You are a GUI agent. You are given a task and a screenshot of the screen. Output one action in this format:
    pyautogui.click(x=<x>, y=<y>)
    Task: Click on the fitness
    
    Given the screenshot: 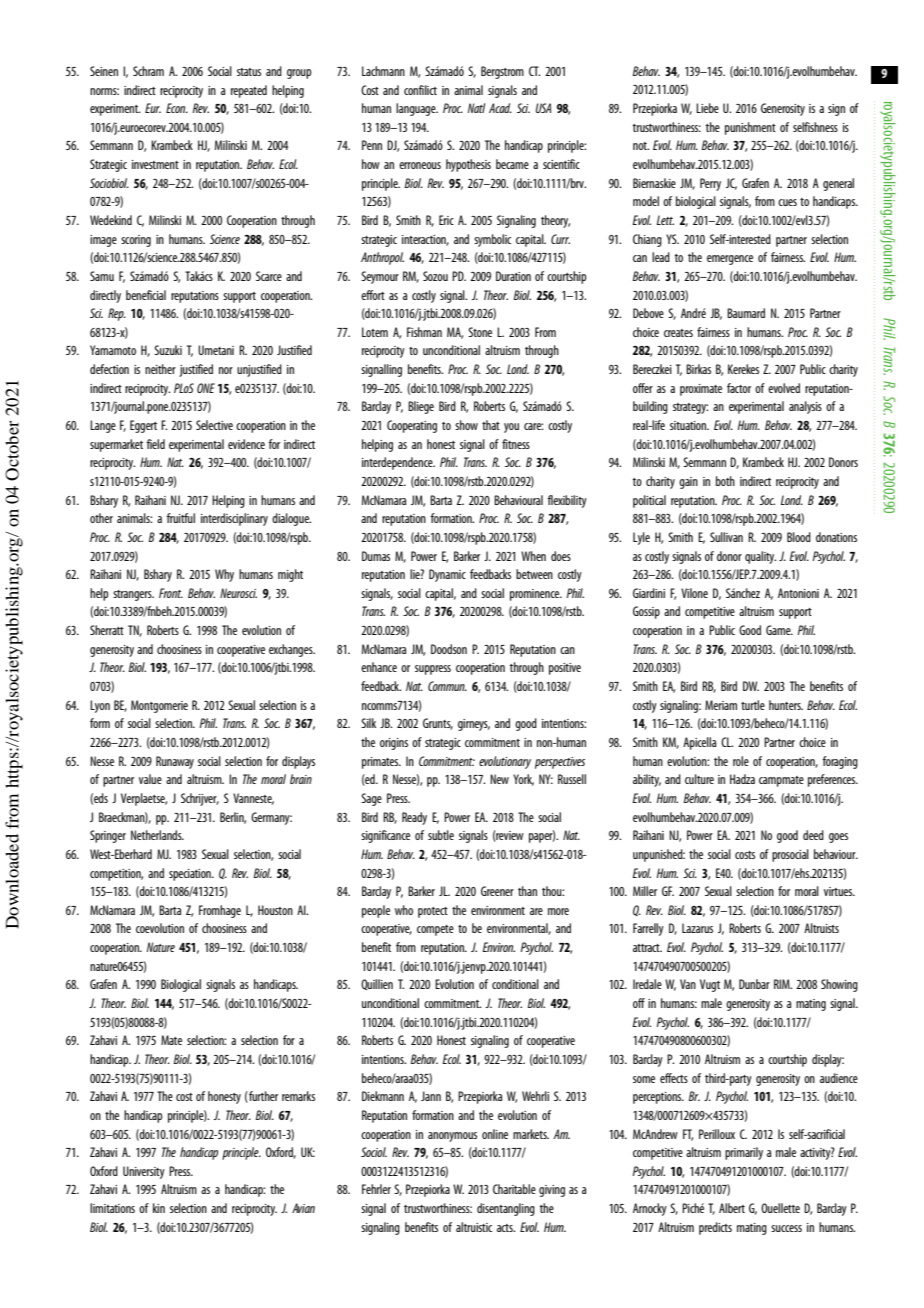 What is the action you would take?
    pyautogui.click(x=516, y=444)
